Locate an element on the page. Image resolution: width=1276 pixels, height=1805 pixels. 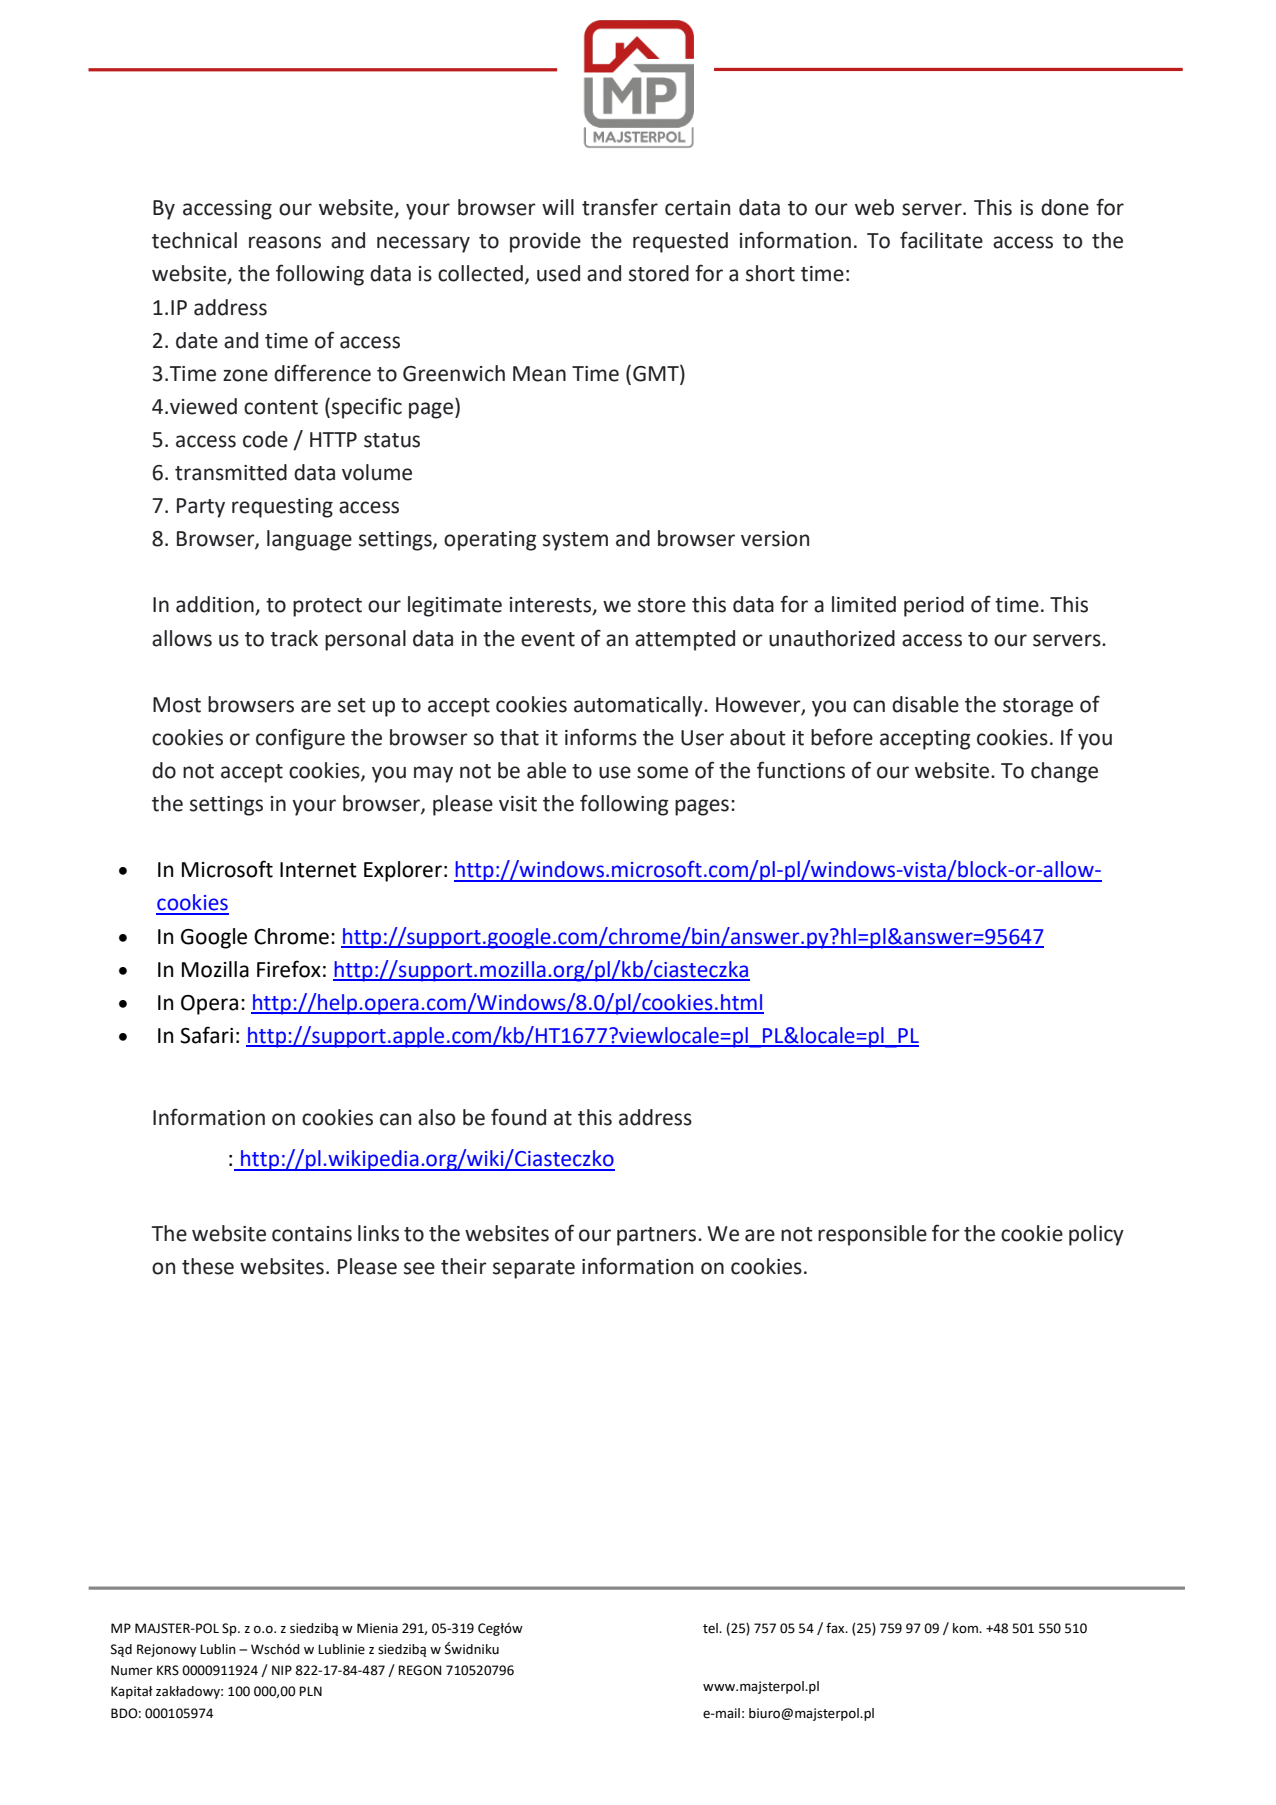
transfer is located at coordinates (620, 207).
